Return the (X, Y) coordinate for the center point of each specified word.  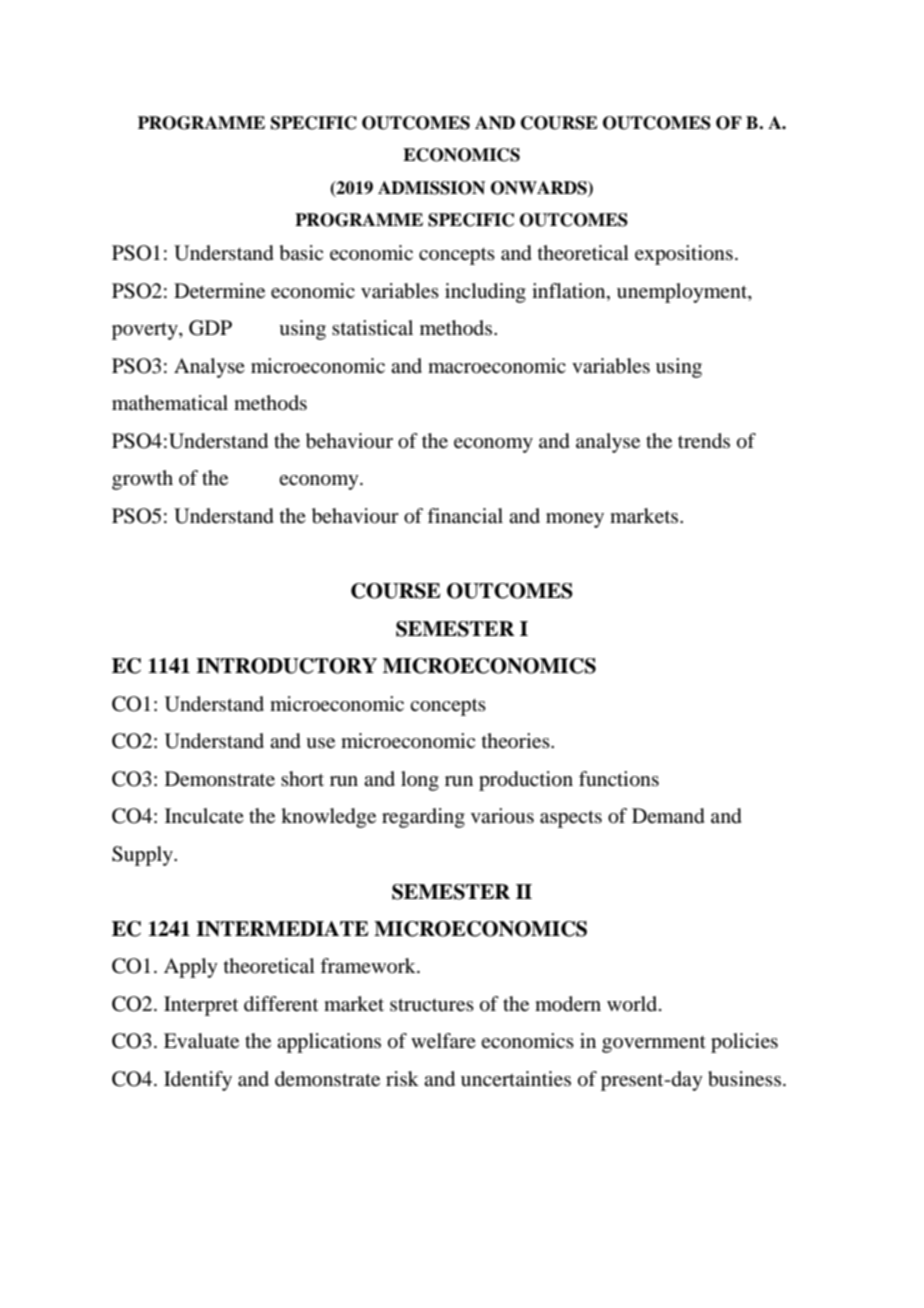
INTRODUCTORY (286, 666)
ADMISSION (431, 188)
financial (465, 516)
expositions (684, 255)
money (575, 520)
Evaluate (201, 1041)
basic (301, 253)
